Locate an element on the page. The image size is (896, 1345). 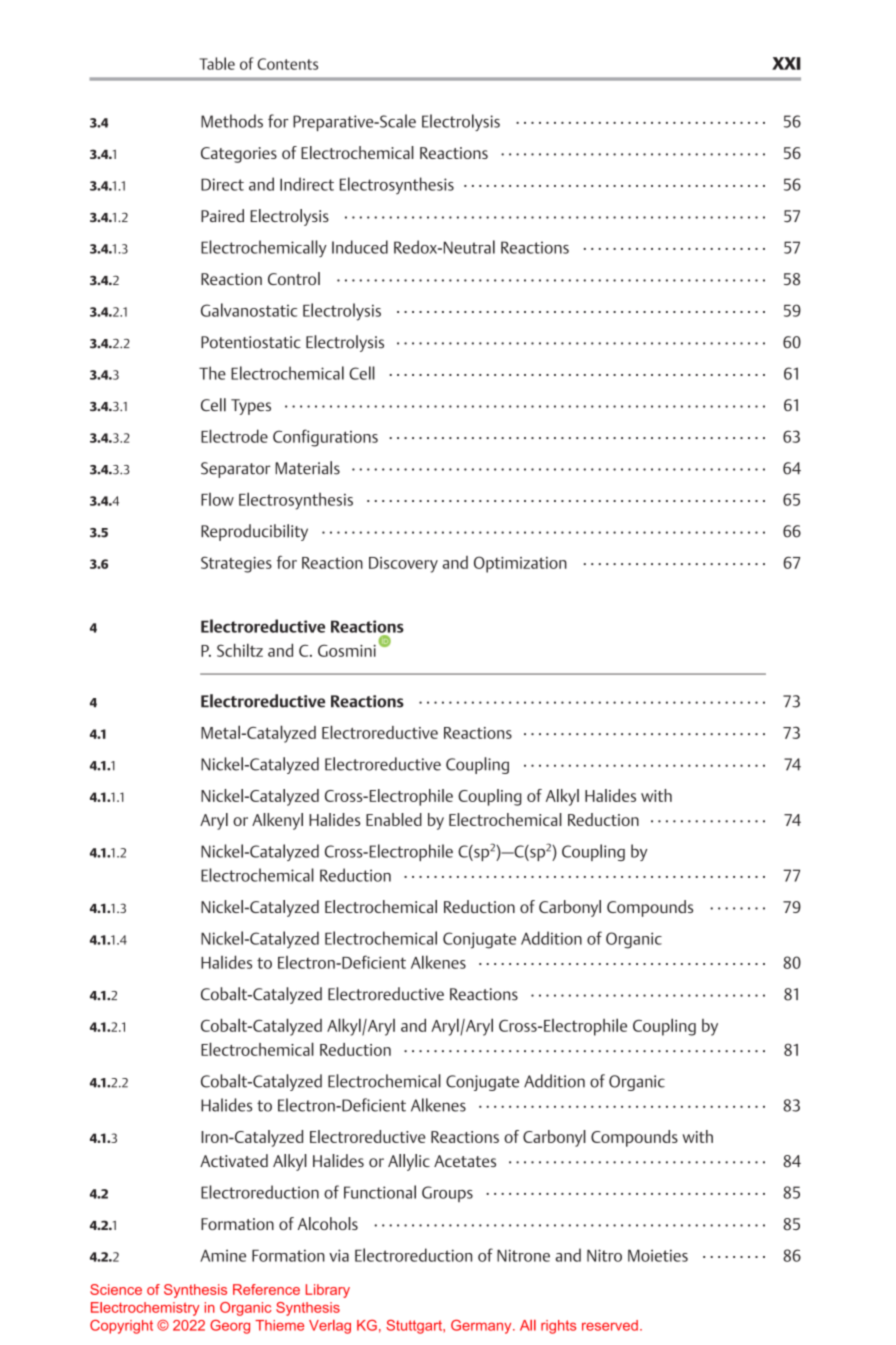
Enabled is located at coordinates (394, 819).
